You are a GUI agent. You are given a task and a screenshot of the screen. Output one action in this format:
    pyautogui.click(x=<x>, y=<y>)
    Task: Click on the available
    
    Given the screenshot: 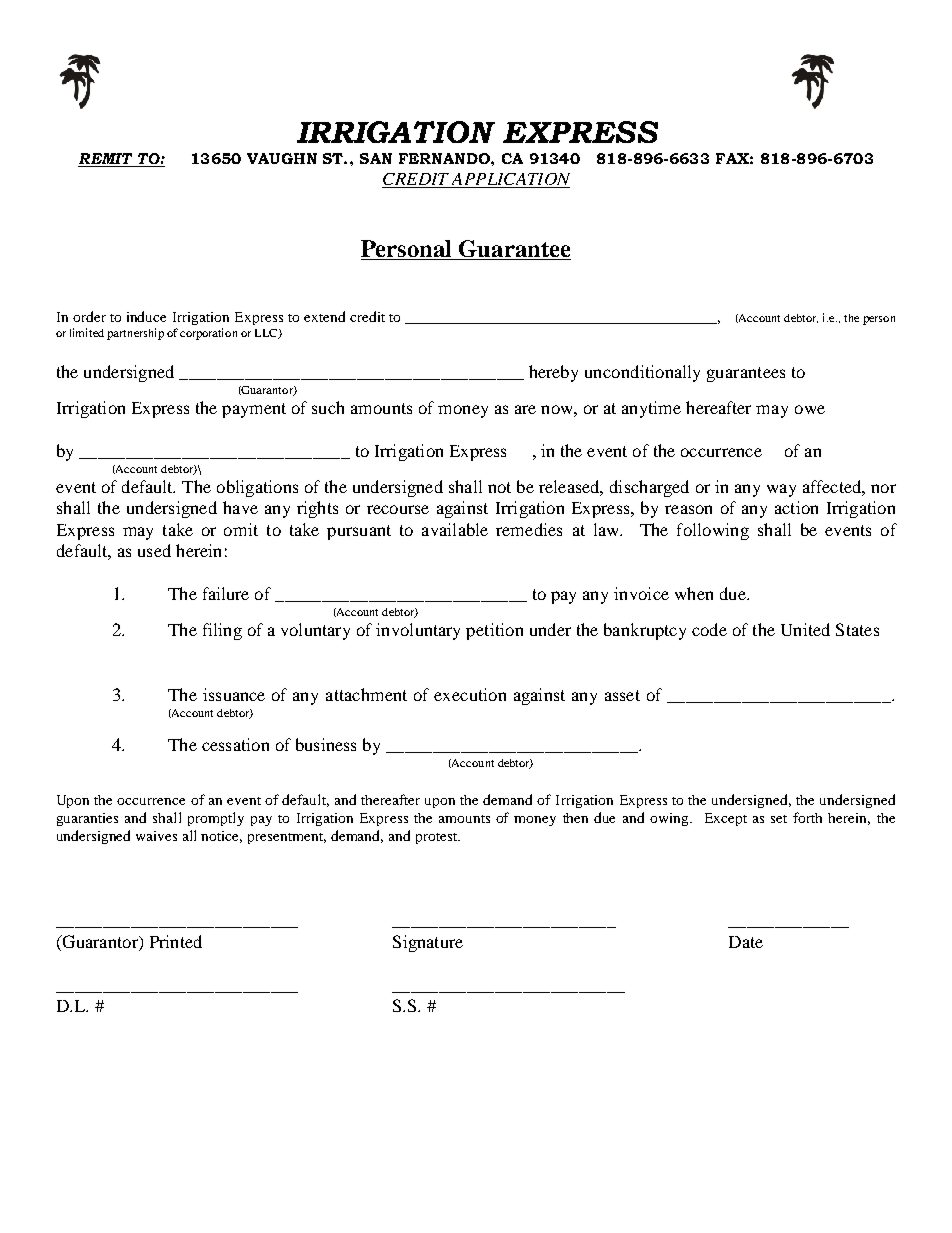 What is the action you would take?
    pyautogui.click(x=455, y=529)
